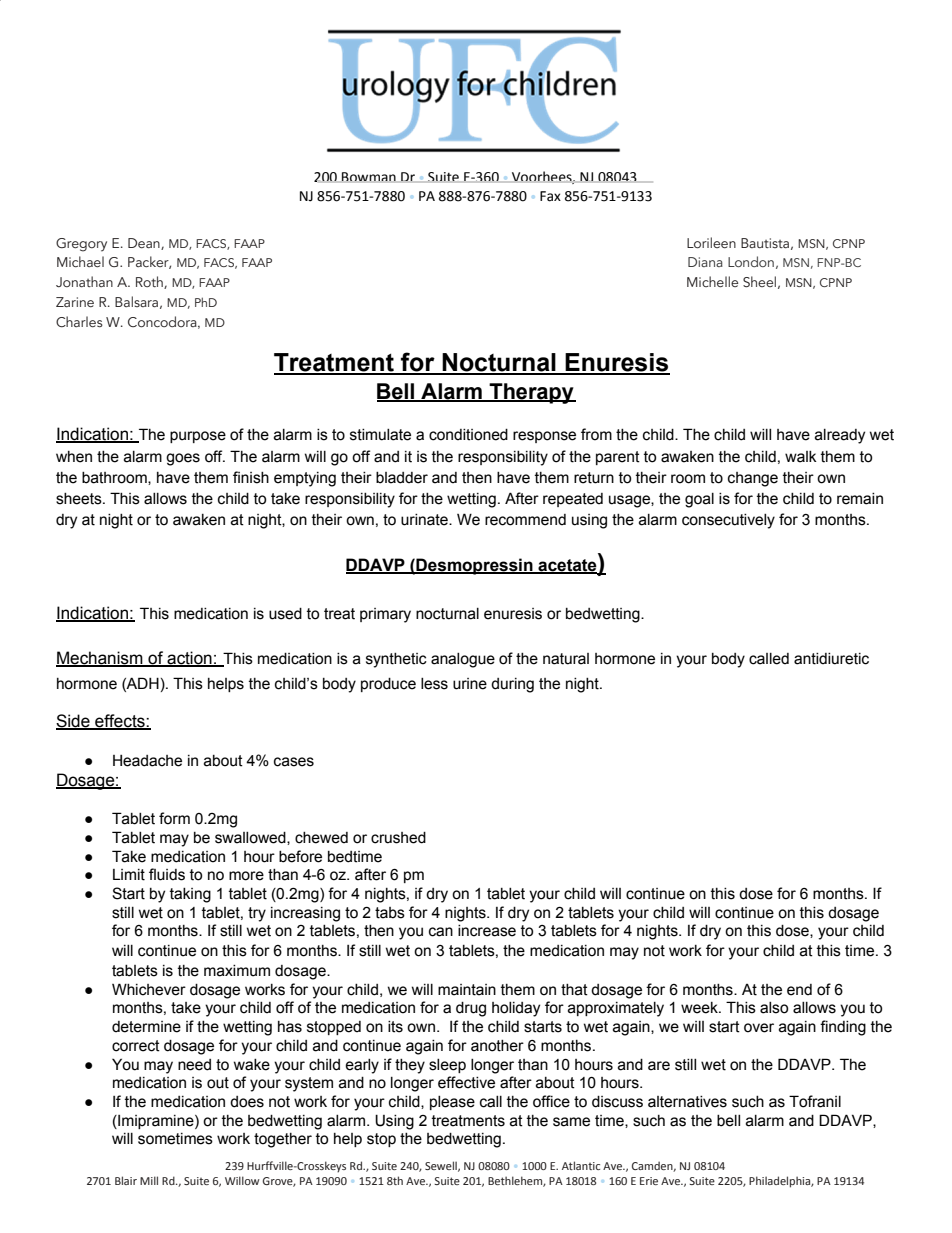 This screenshot has width=952, height=1233. Describe the element at coordinates (198, 437) in the screenshot. I see `purpose` at that location.
